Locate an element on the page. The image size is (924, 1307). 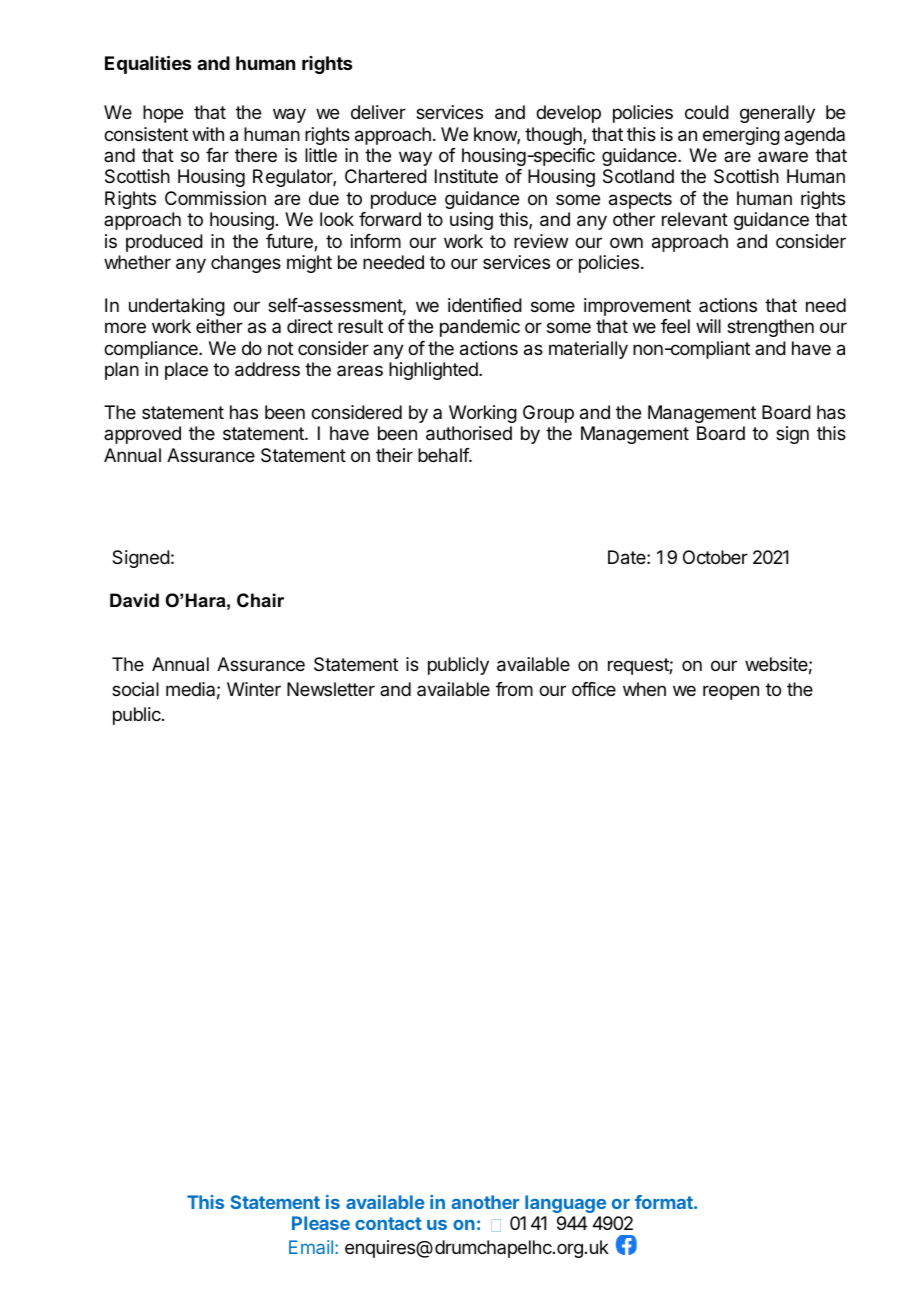
from is located at coordinates (514, 689).
